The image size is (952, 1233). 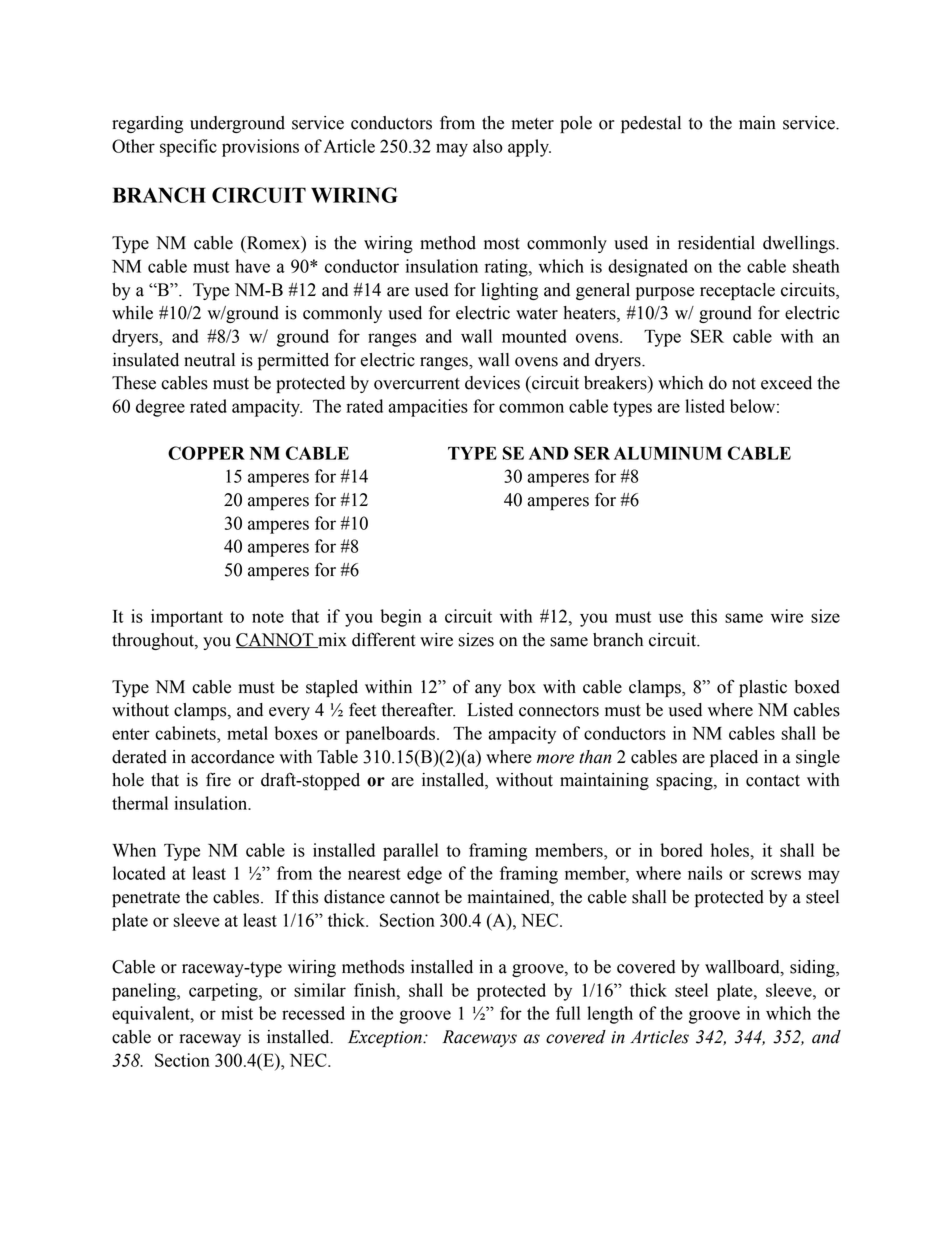 I want to click on also, so click(x=488, y=146).
